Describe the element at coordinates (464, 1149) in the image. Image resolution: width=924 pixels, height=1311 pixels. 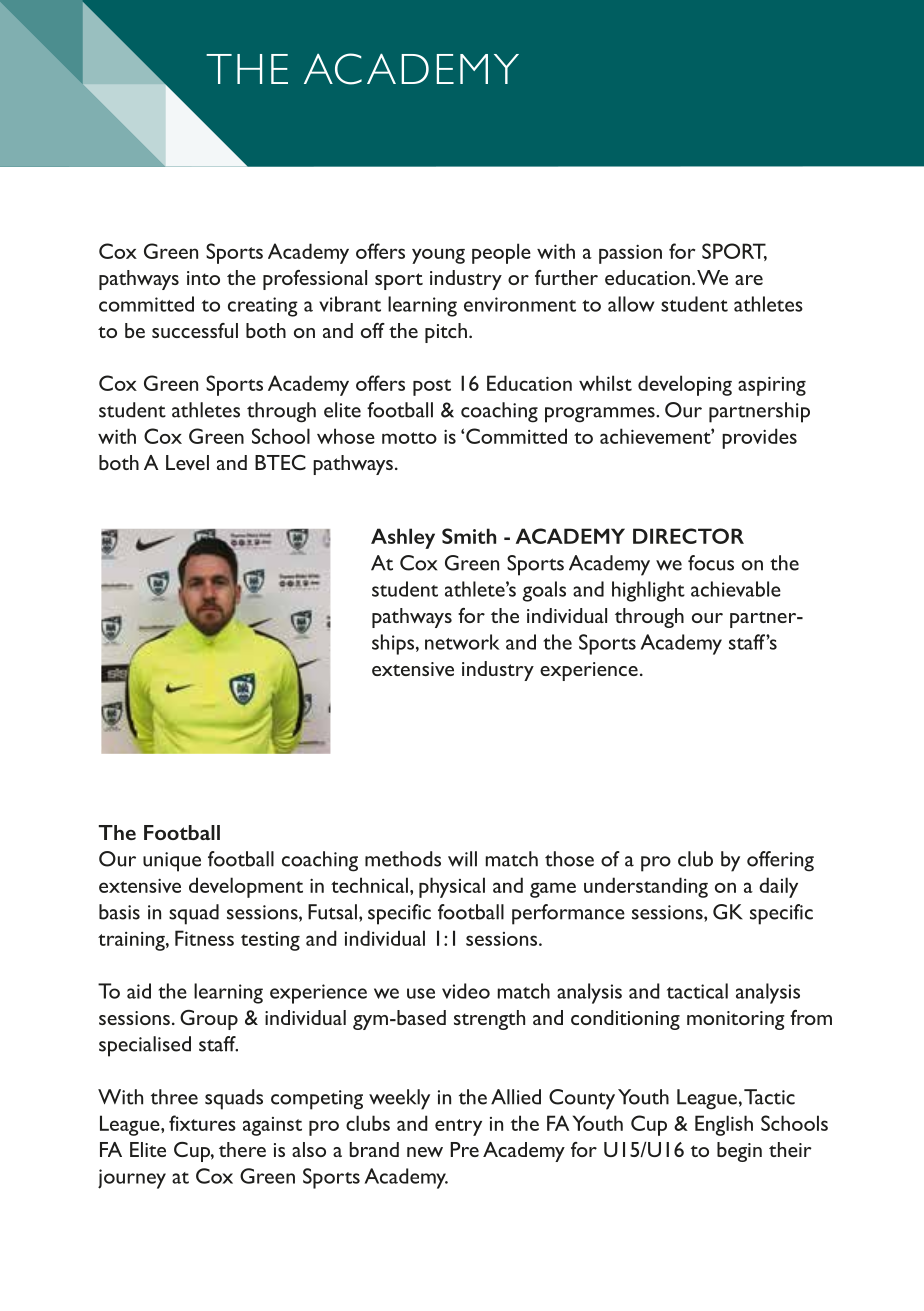
I see `Pre` at that location.
